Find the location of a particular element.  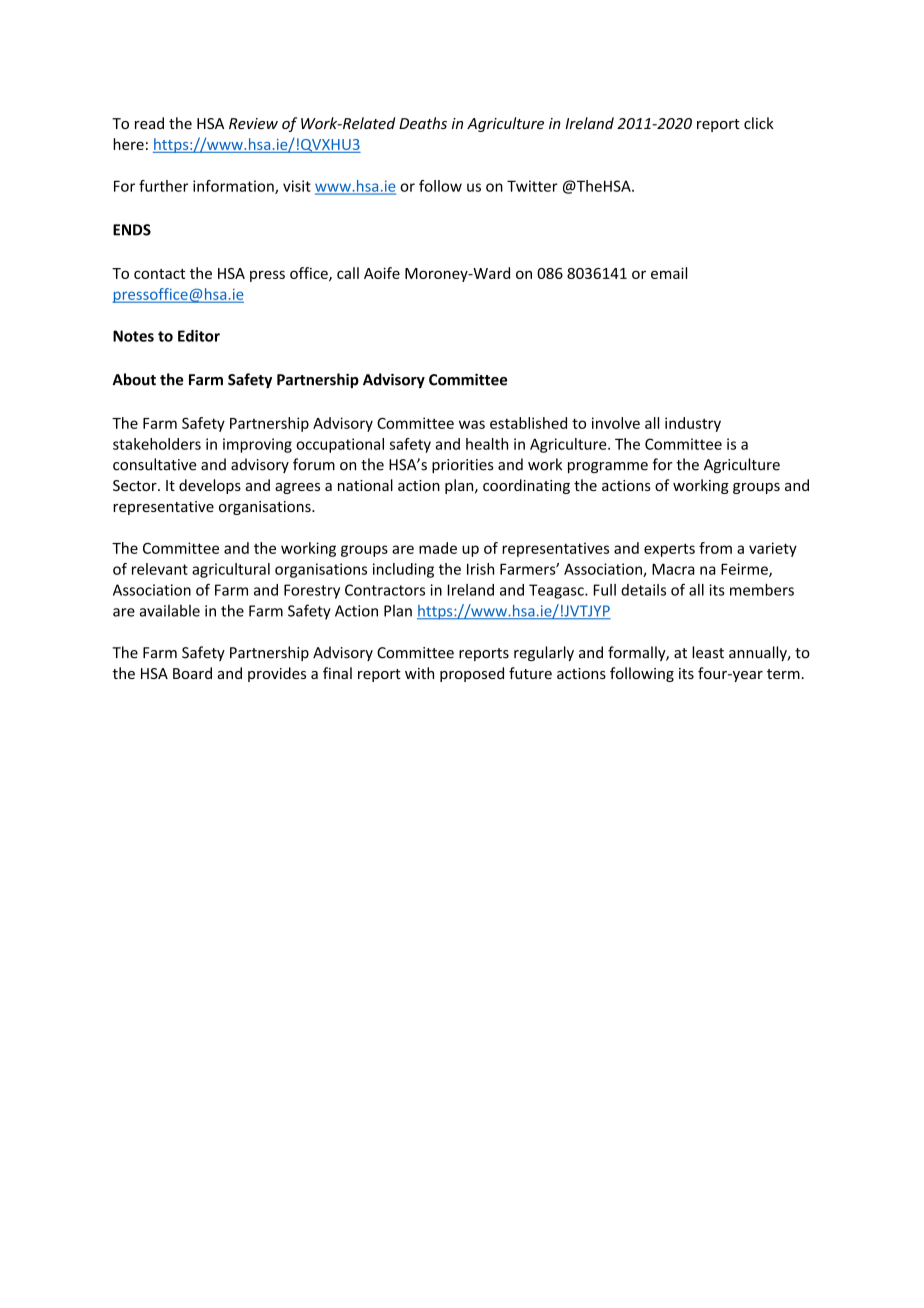

proposed is located at coordinates (472, 674).
